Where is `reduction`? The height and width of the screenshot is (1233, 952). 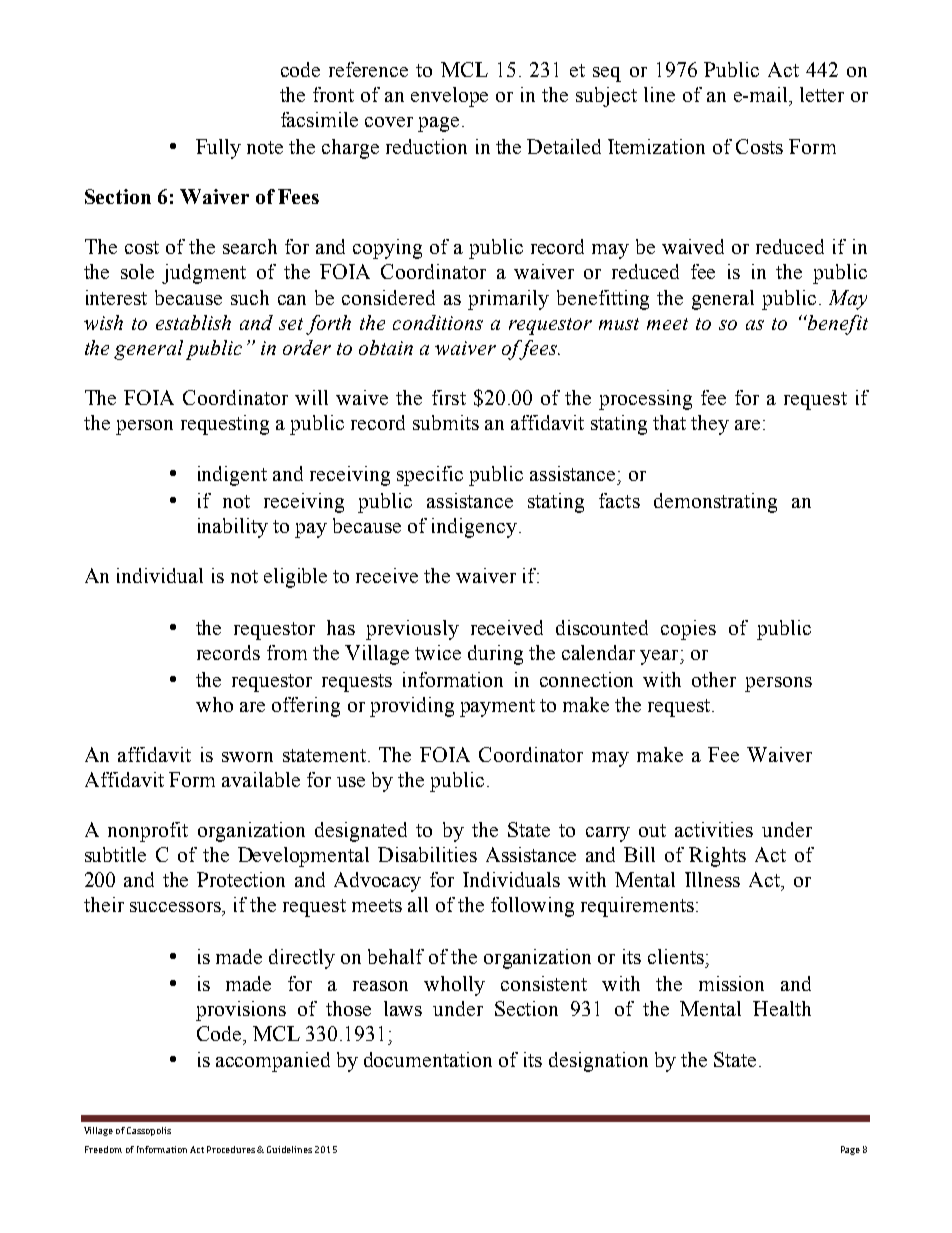 reduction is located at coordinates (426, 146).
